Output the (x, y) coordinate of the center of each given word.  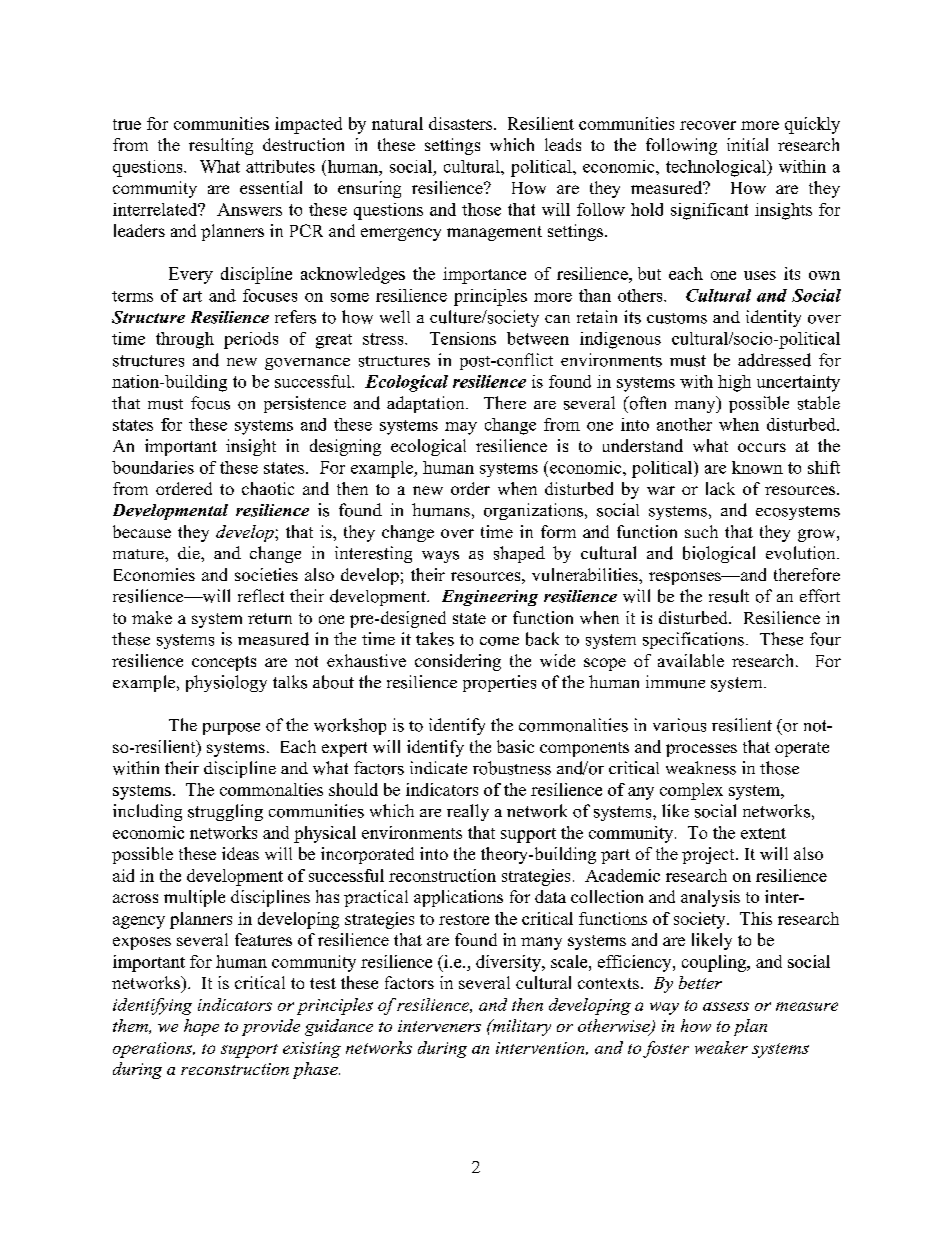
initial (747, 144)
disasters (460, 123)
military (520, 1027)
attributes (280, 166)
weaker (721, 1047)
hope (201, 1027)
